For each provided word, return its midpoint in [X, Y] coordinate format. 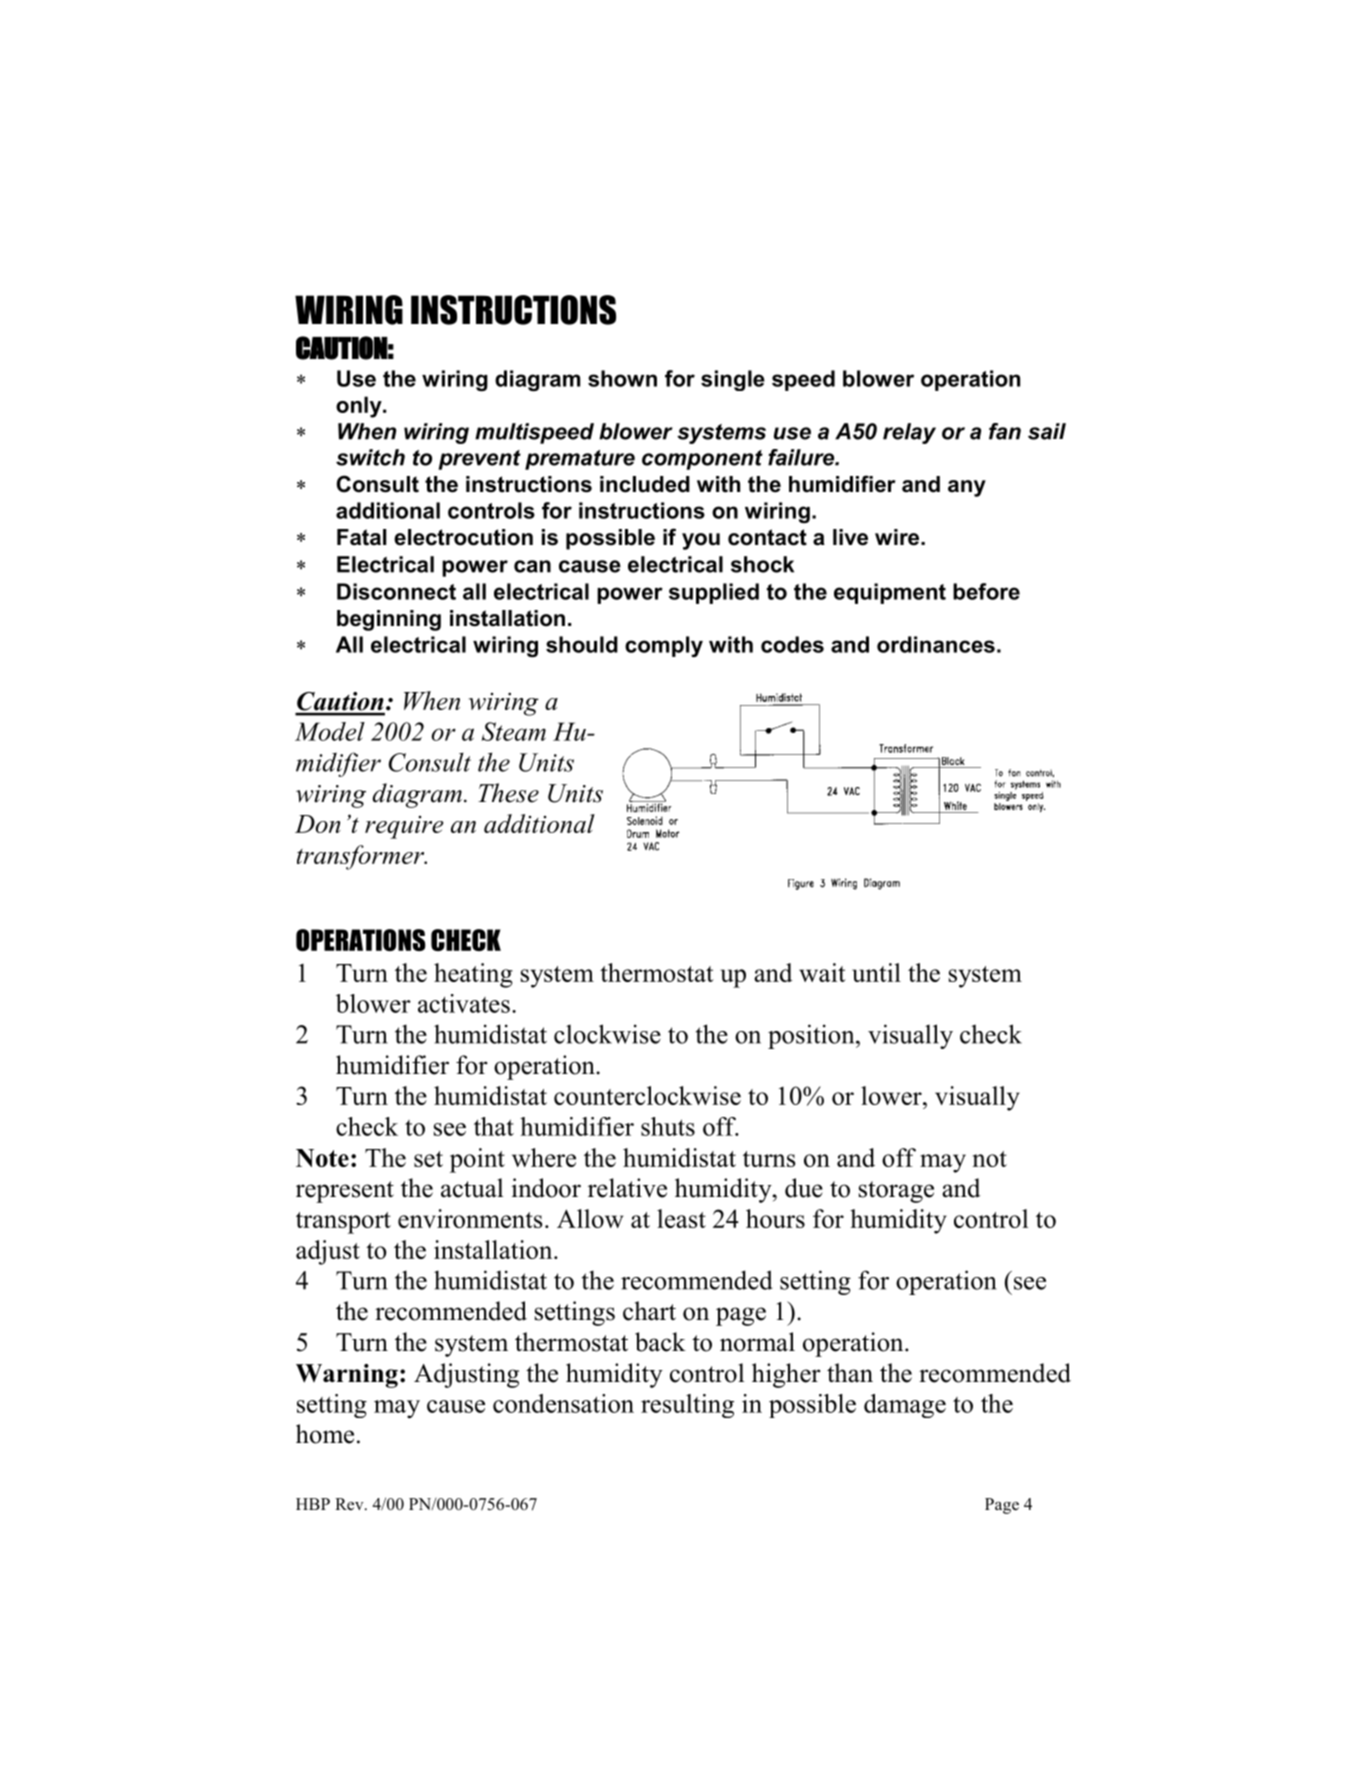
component [702, 460]
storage [896, 1192]
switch [370, 457]
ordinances [936, 644]
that [494, 1126]
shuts [668, 1126]
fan [1005, 431]
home [325, 1434]
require [404, 827]
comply [664, 646]
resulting [687, 1406]
